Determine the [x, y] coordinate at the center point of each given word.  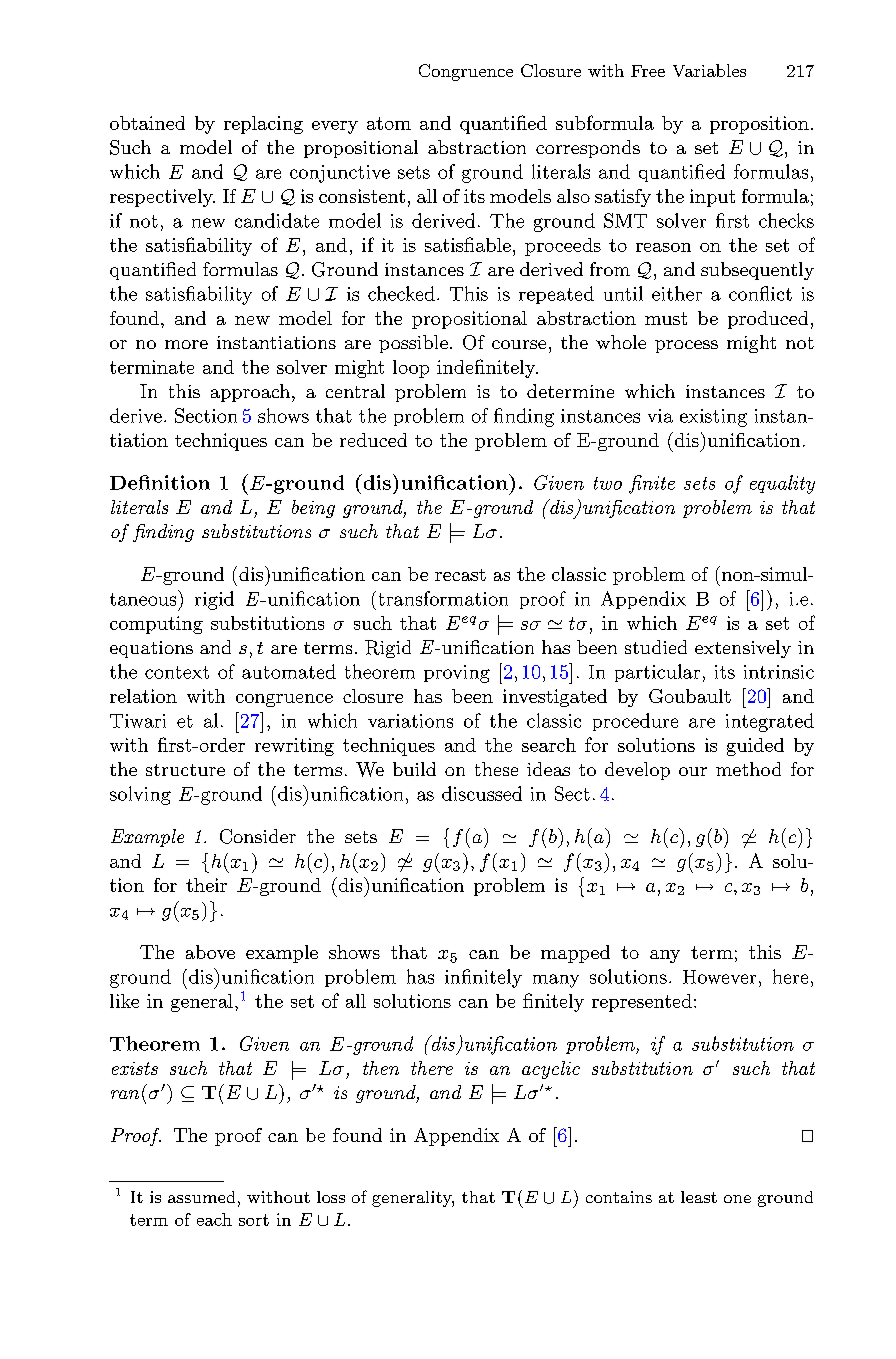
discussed [482, 793]
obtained [147, 123]
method [748, 769]
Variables [709, 70]
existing [713, 418]
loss [331, 1197]
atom [389, 123]
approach [252, 393]
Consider [258, 836]
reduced [373, 440]
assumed [201, 1197]
